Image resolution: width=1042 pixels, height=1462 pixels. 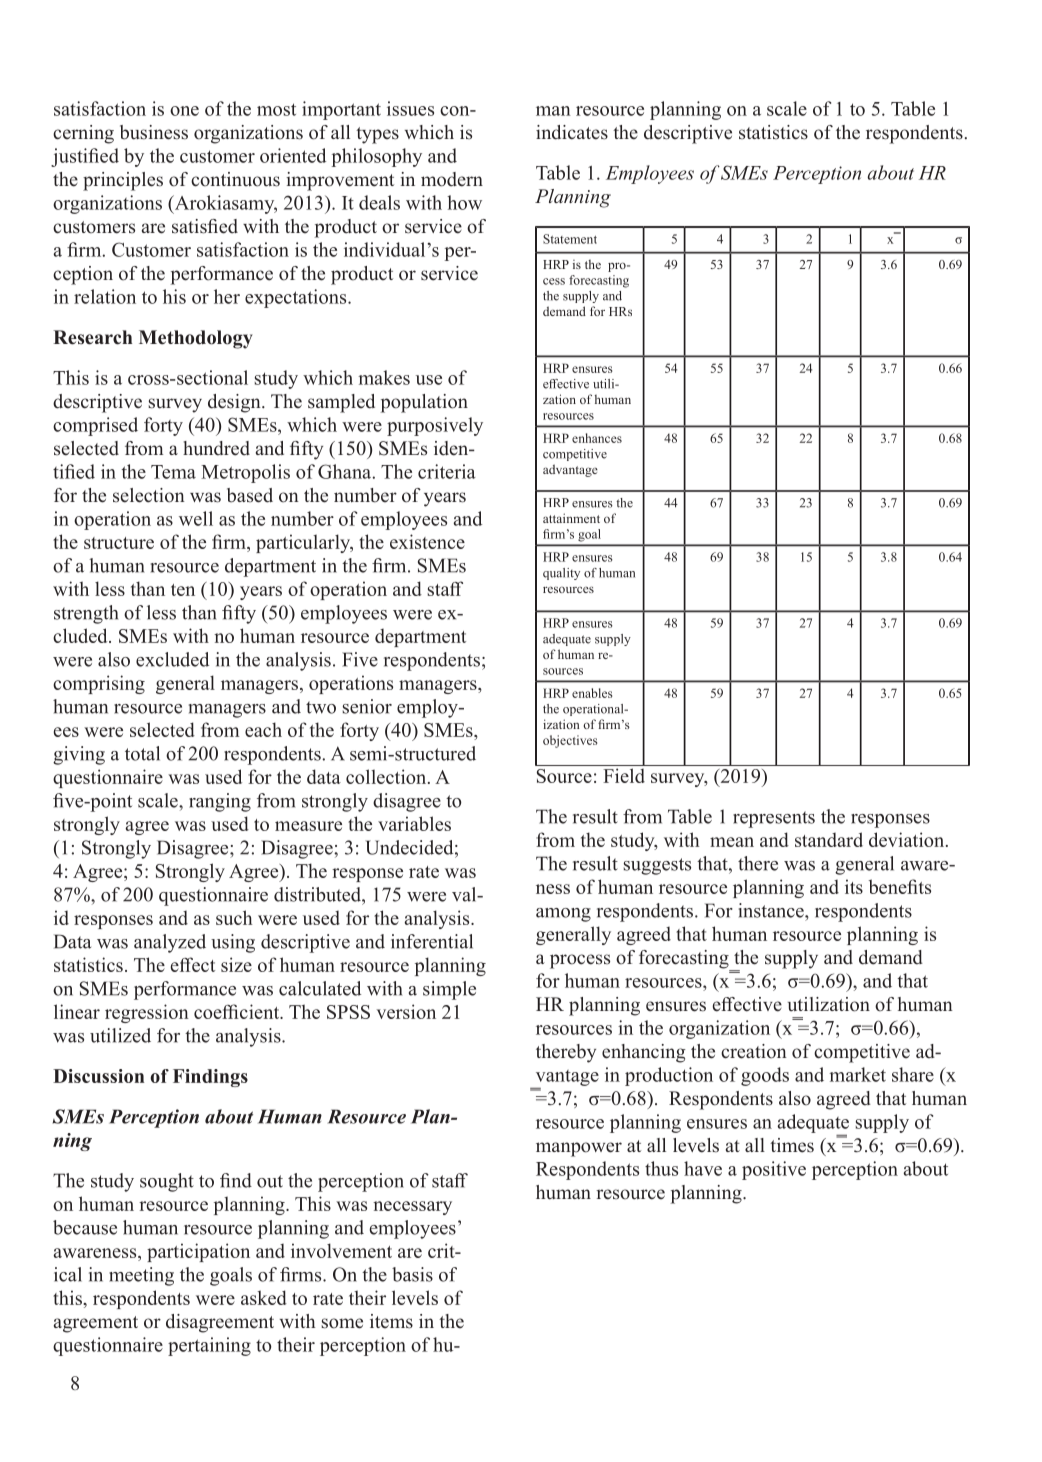 I want to click on one, so click(x=184, y=111).
